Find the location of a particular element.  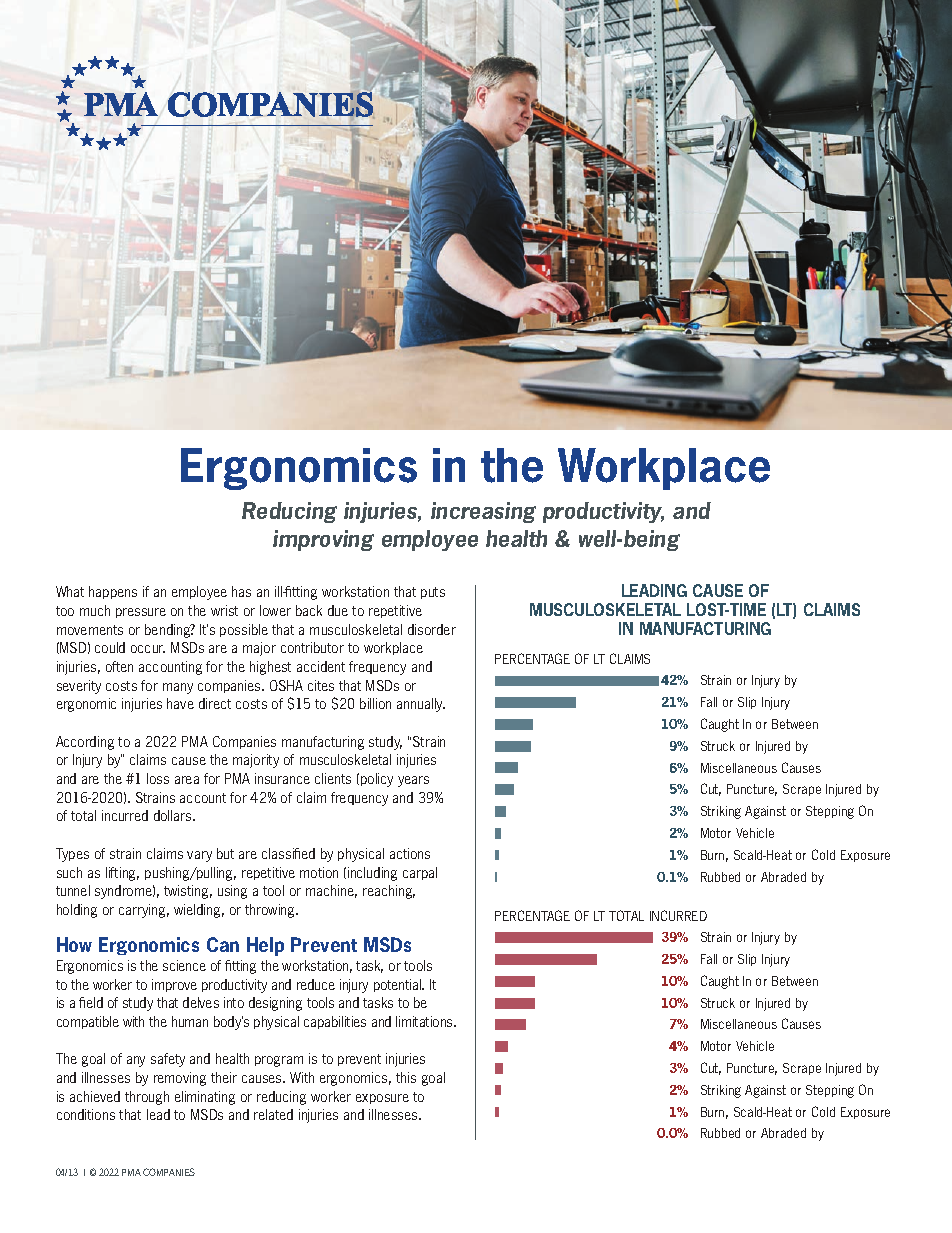

years is located at coordinates (413, 781).
